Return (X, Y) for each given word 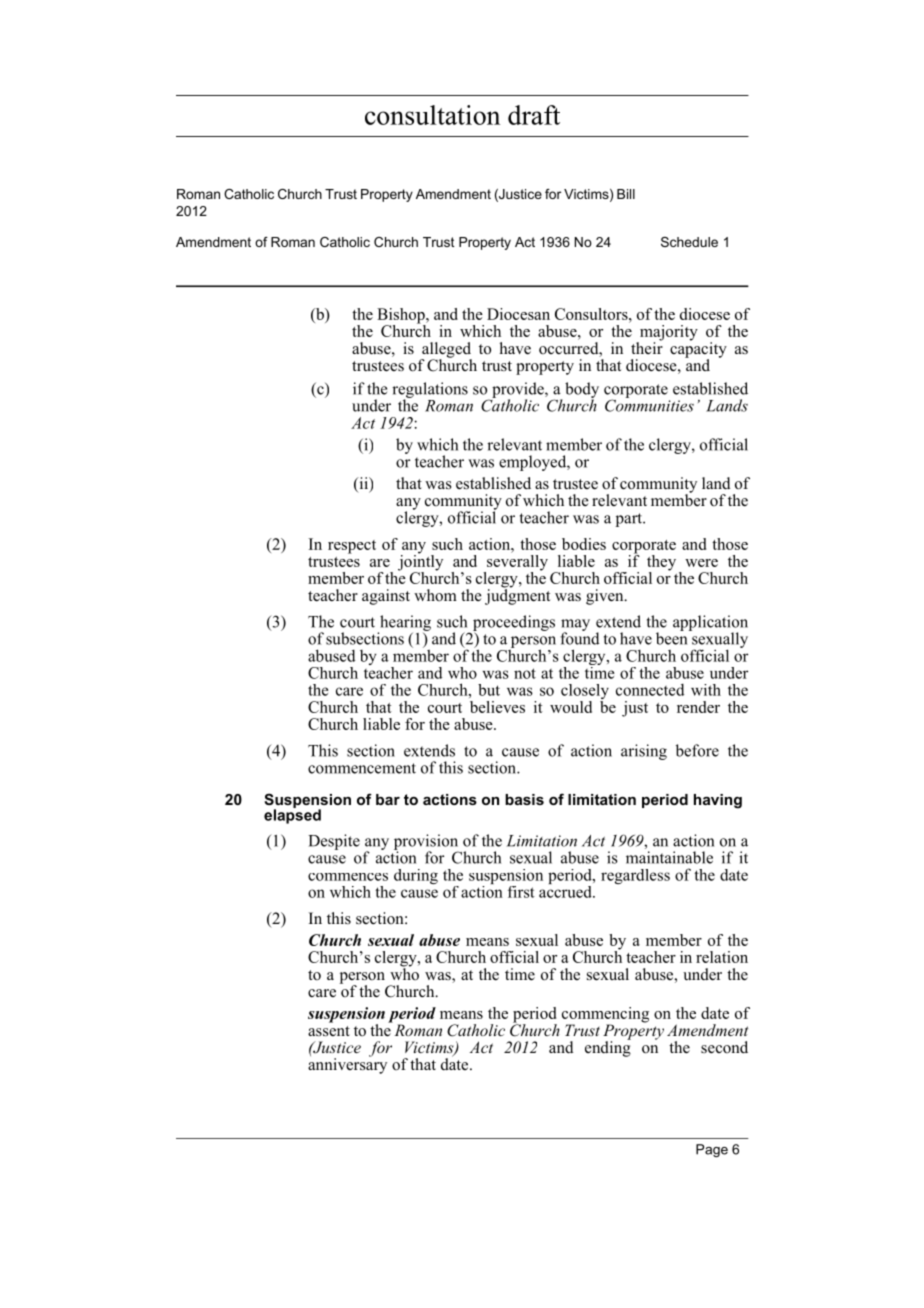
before (697, 750)
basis (524, 799)
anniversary (347, 1065)
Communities (649, 404)
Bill (626, 194)
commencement (362, 768)
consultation (432, 115)
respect (352, 547)
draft (534, 115)
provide (519, 391)
